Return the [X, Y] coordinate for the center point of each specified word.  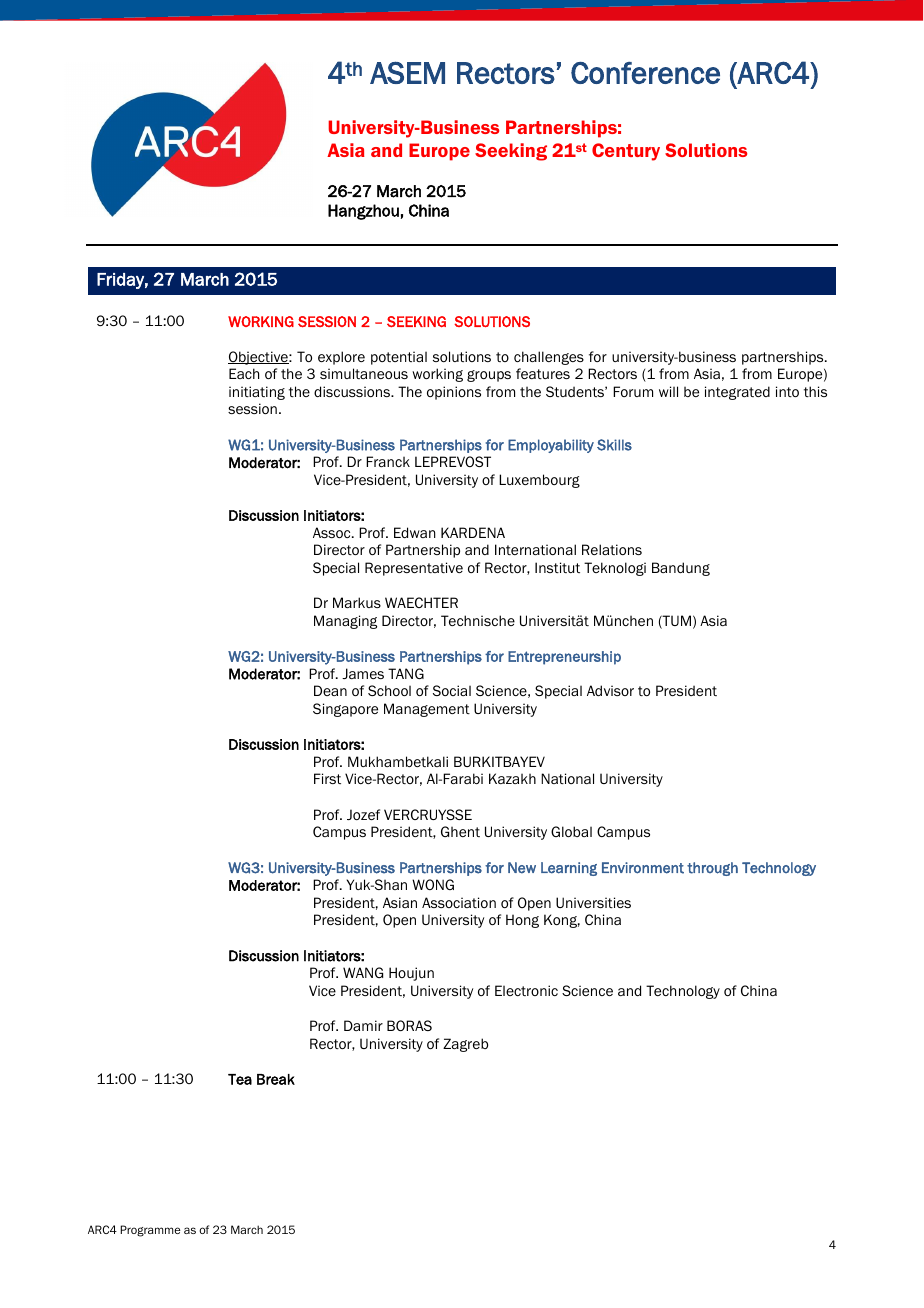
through [712, 869]
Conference [645, 73]
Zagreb [465, 1045]
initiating [257, 393]
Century [626, 152]
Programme [150, 1231]
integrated [737, 393]
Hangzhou [363, 212]
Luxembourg [539, 481]
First [327, 778]
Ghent [460, 831]
